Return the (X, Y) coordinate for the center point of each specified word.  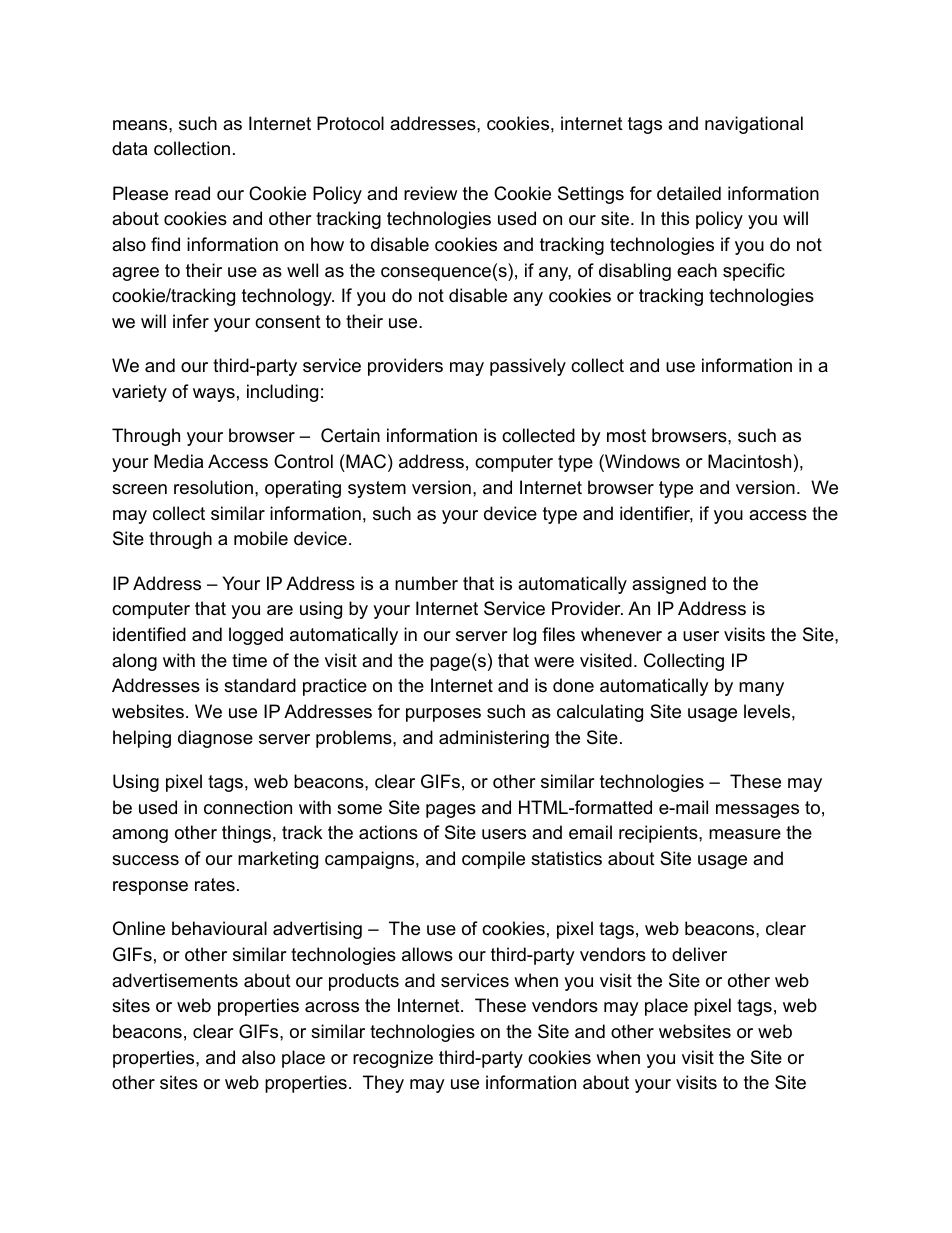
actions (388, 832)
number (426, 583)
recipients (659, 834)
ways (214, 395)
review (430, 193)
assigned (669, 585)
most (626, 436)
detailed (689, 193)
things (246, 834)
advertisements (175, 980)
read (192, 193)
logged (256, 636)
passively (528, 367)
